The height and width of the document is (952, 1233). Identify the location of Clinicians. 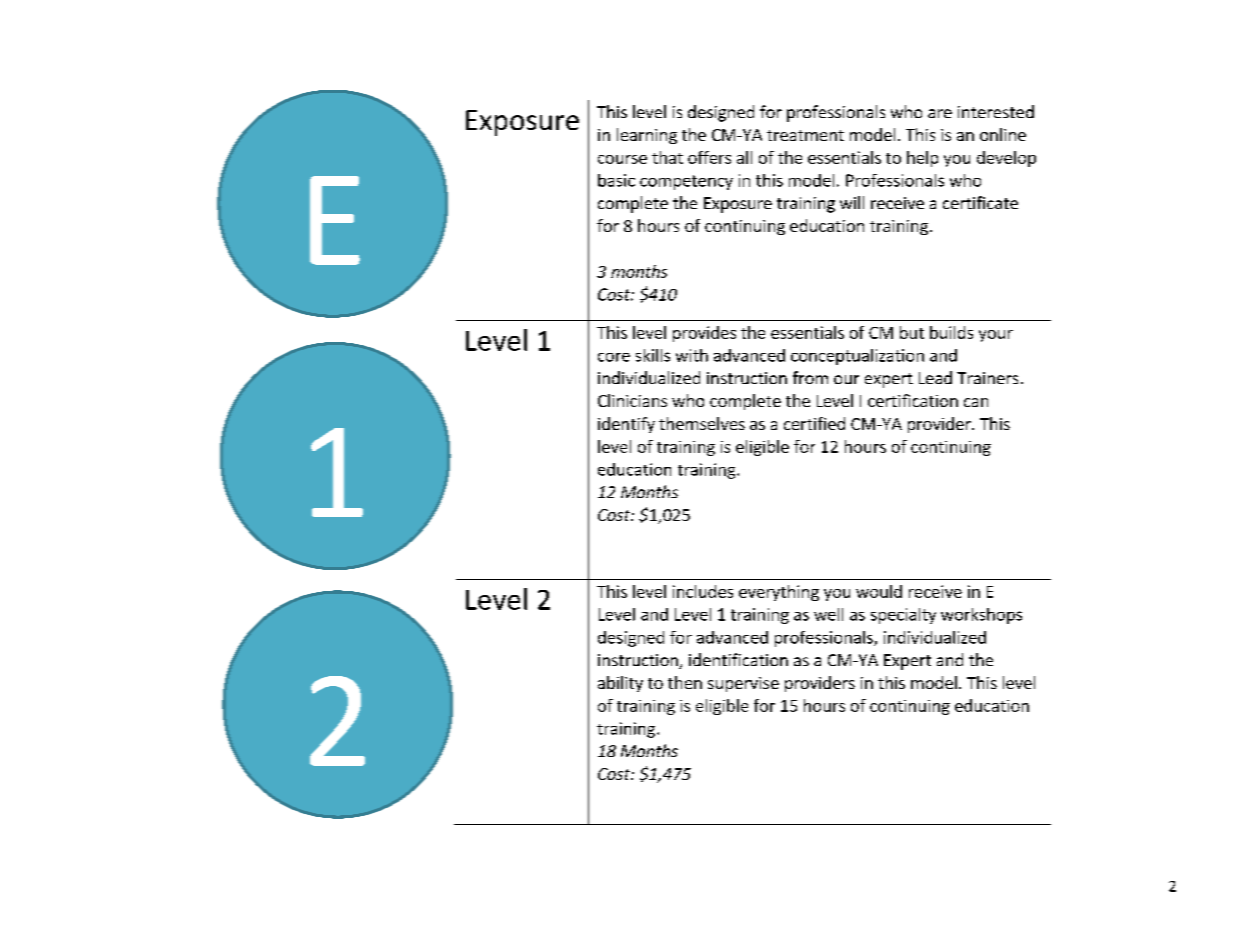
(632, 400).
